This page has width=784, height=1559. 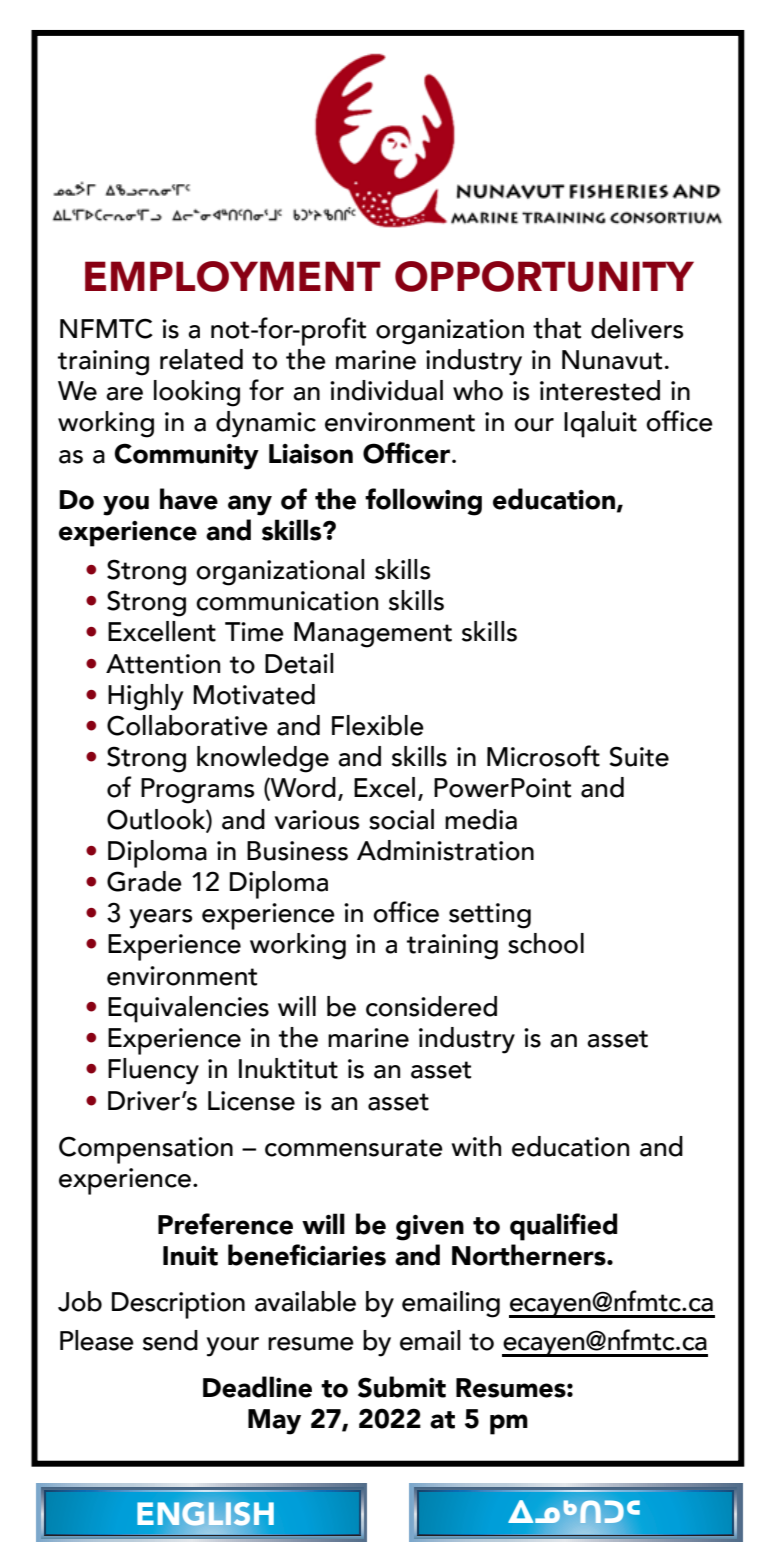 I want to click on that, so click(x=557, y=328).
